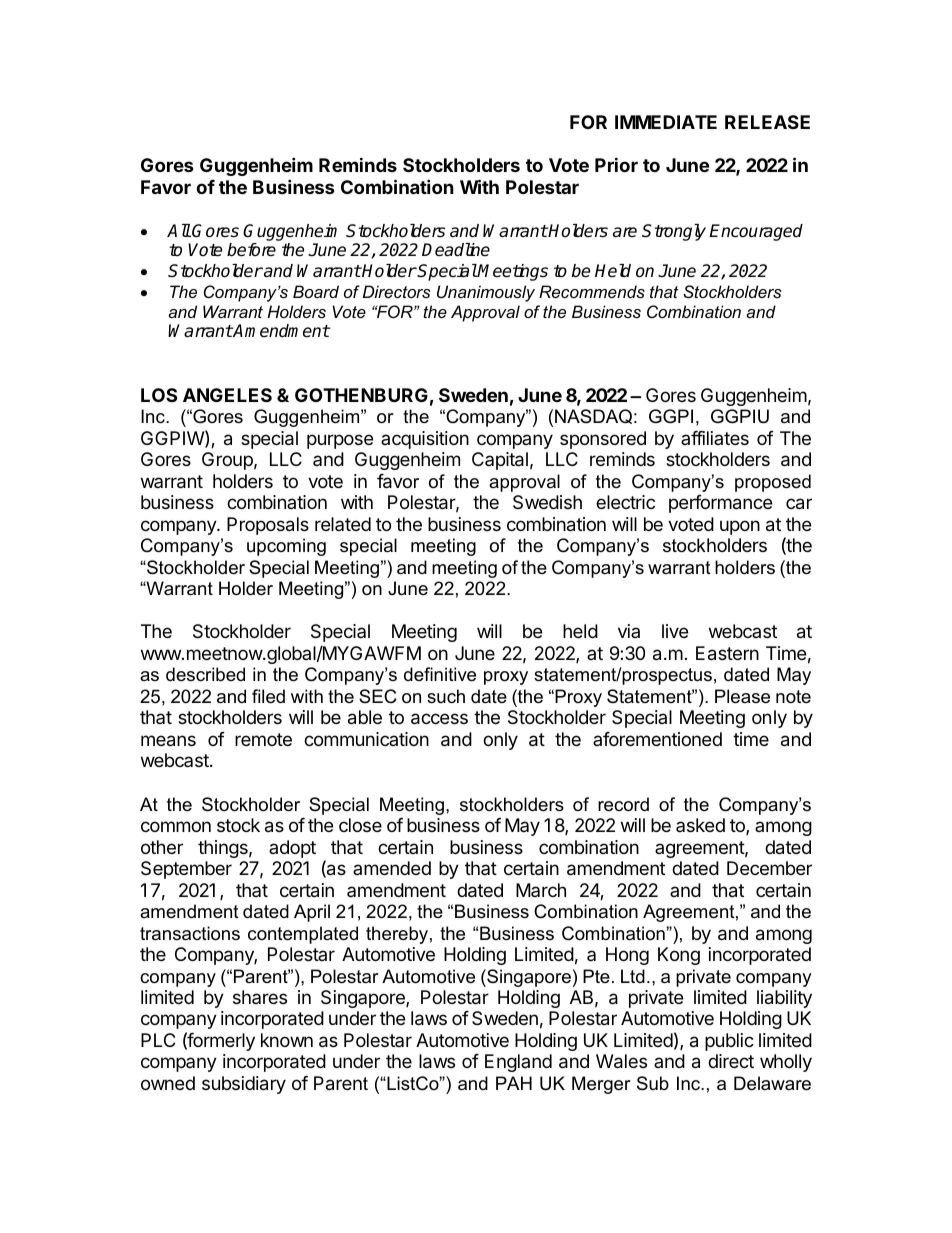  I want to click on ANGELES, so click(227, 395).
